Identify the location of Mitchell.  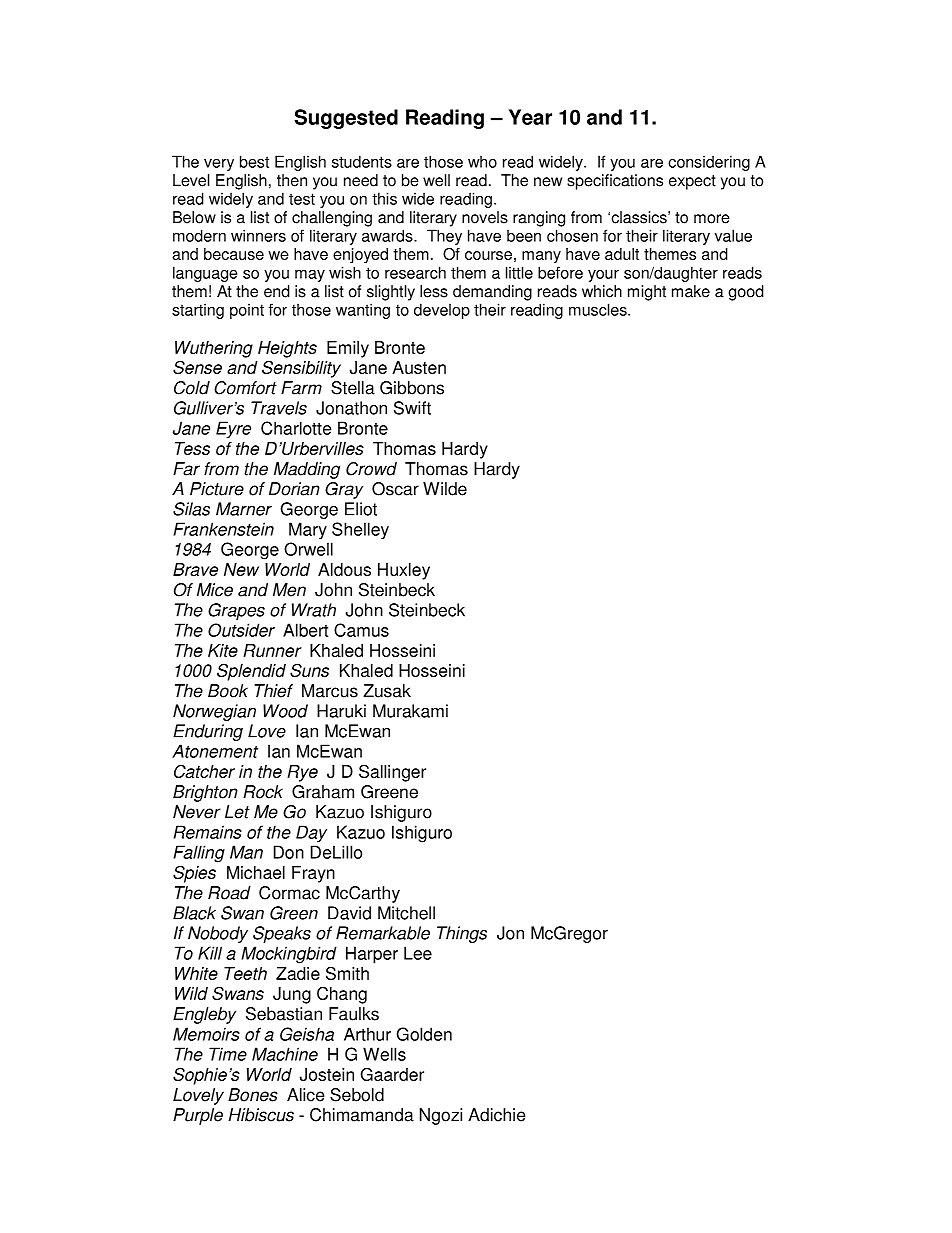
(406, 913).
